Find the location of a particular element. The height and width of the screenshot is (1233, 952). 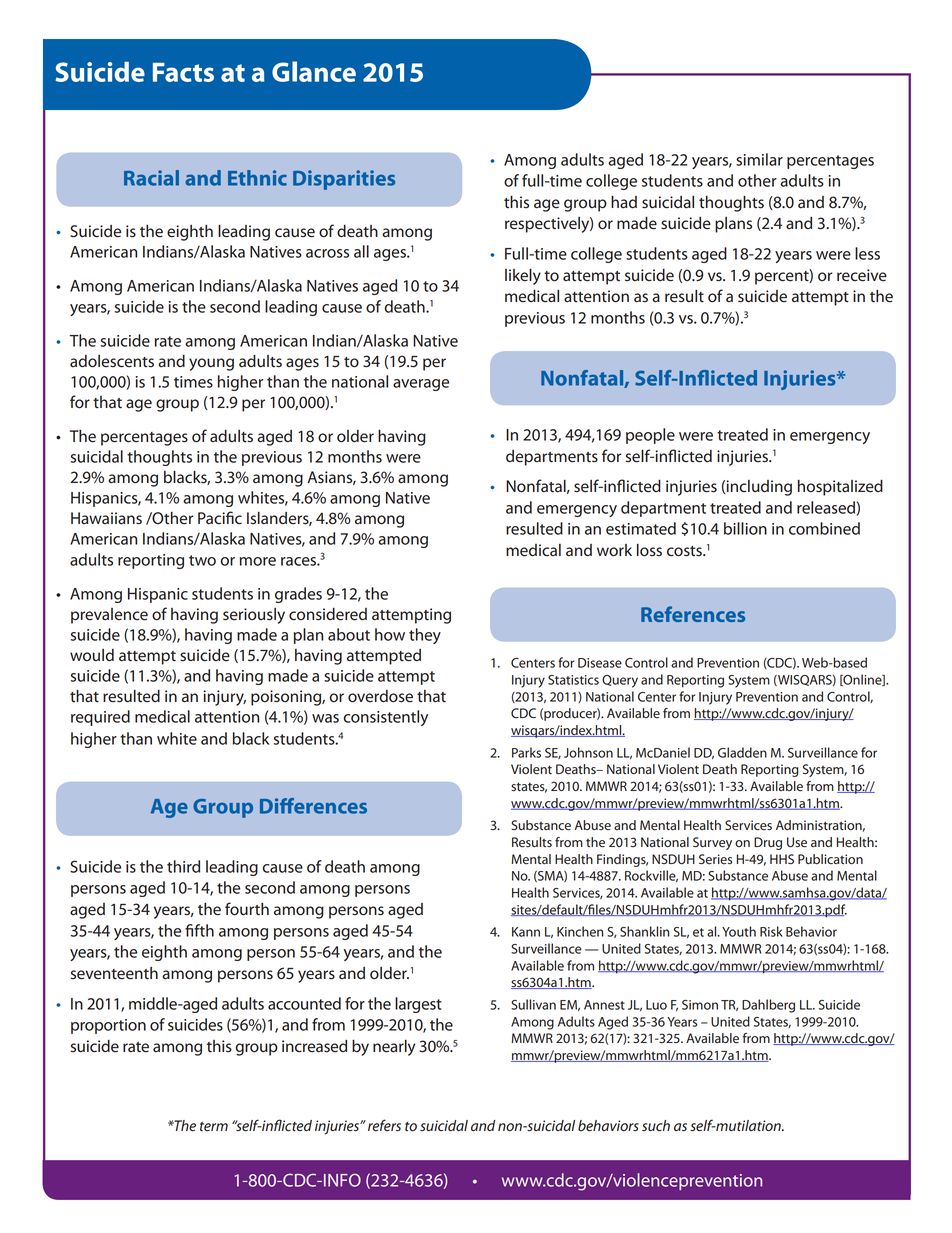

Facts is located at coordinates (183, 72).
